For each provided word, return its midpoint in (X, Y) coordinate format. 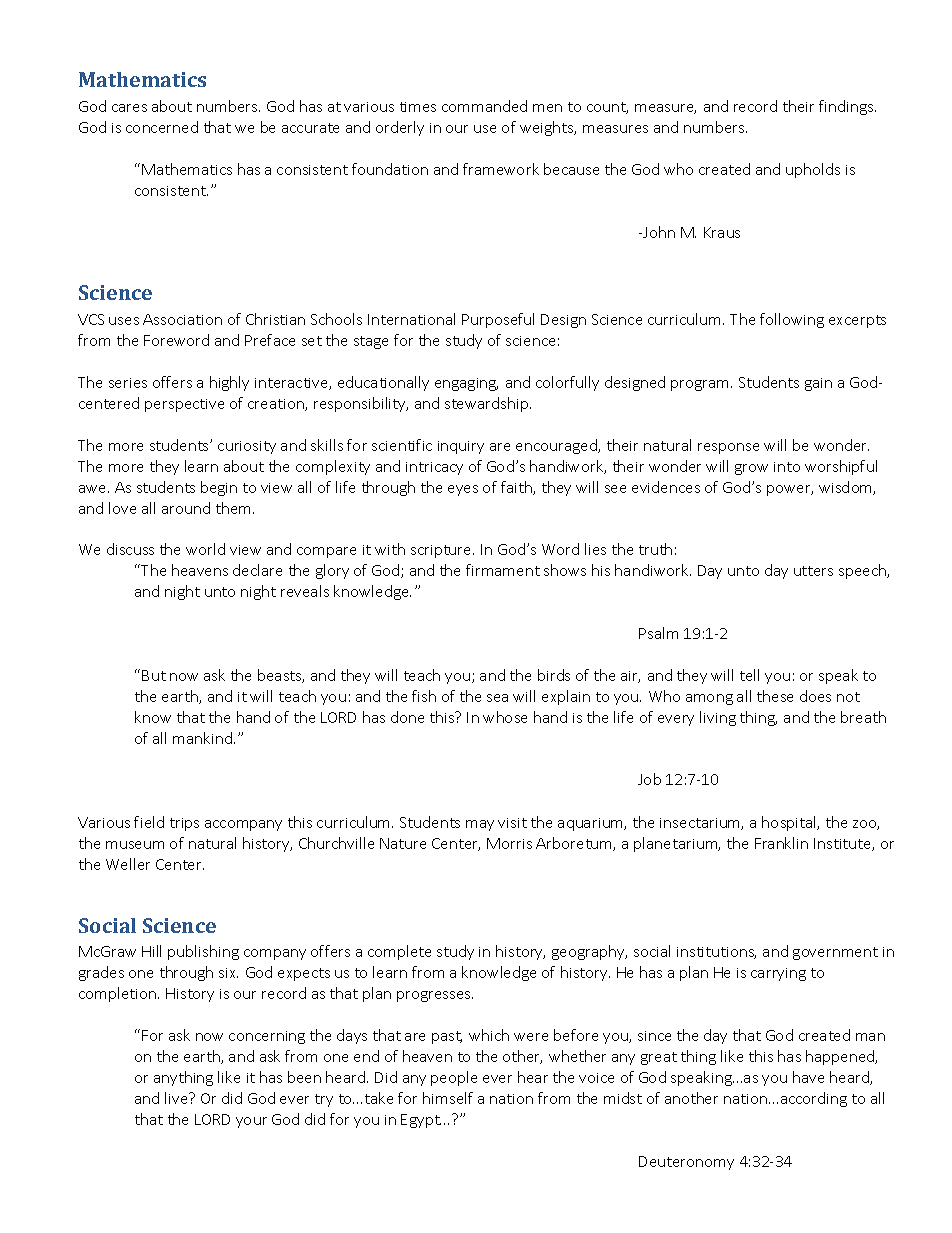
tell (749, 675)
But (154, 675)
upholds (813, 170)
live (177, 1098)
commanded (484, 106)
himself (448, 1098)
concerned (162, 127)
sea (497, 698)
